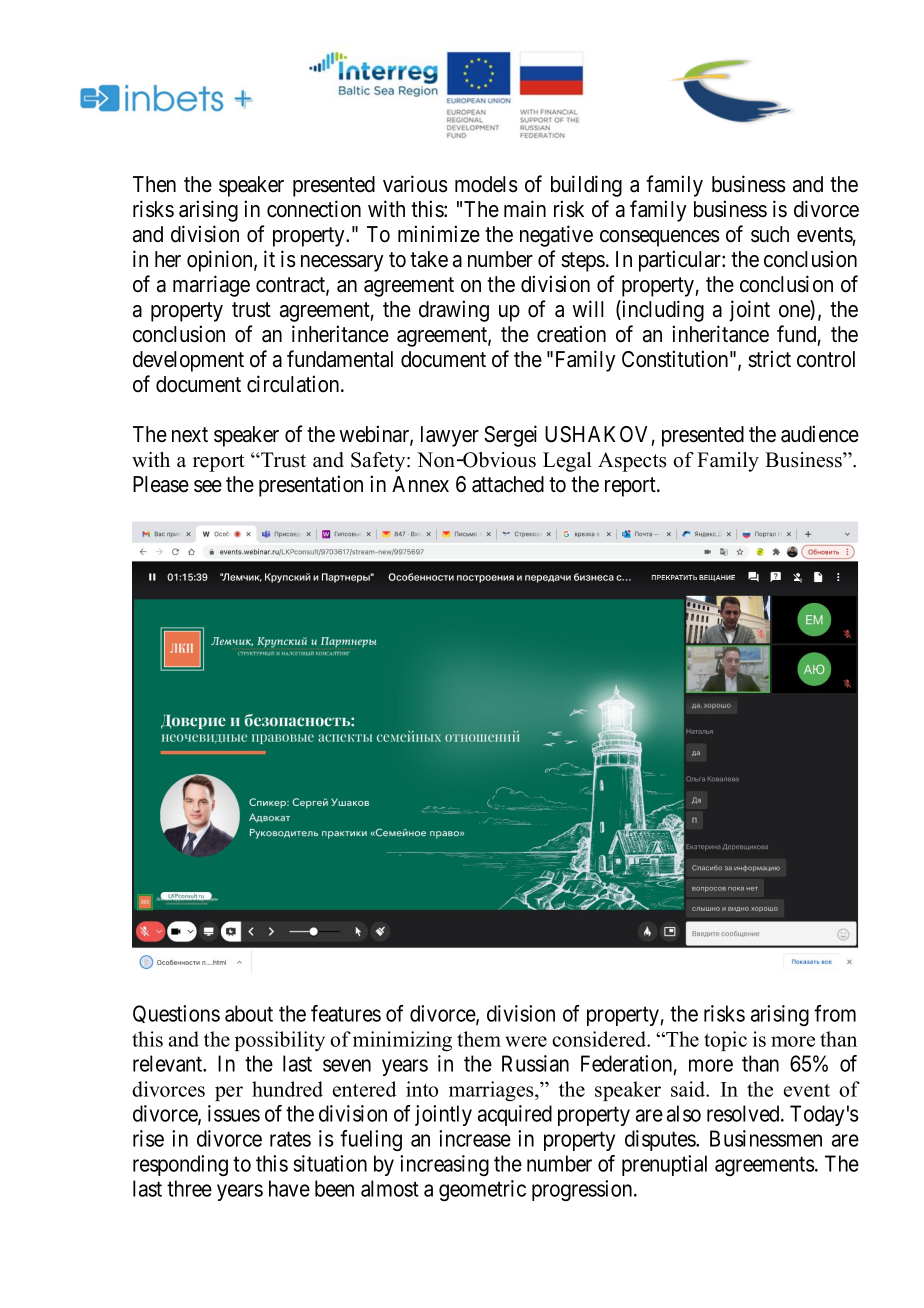 This screenshot has width=924, height=1308. Describe the element at coordinates (510, 436) in the screenshot. I see `Sergei` at that location.
